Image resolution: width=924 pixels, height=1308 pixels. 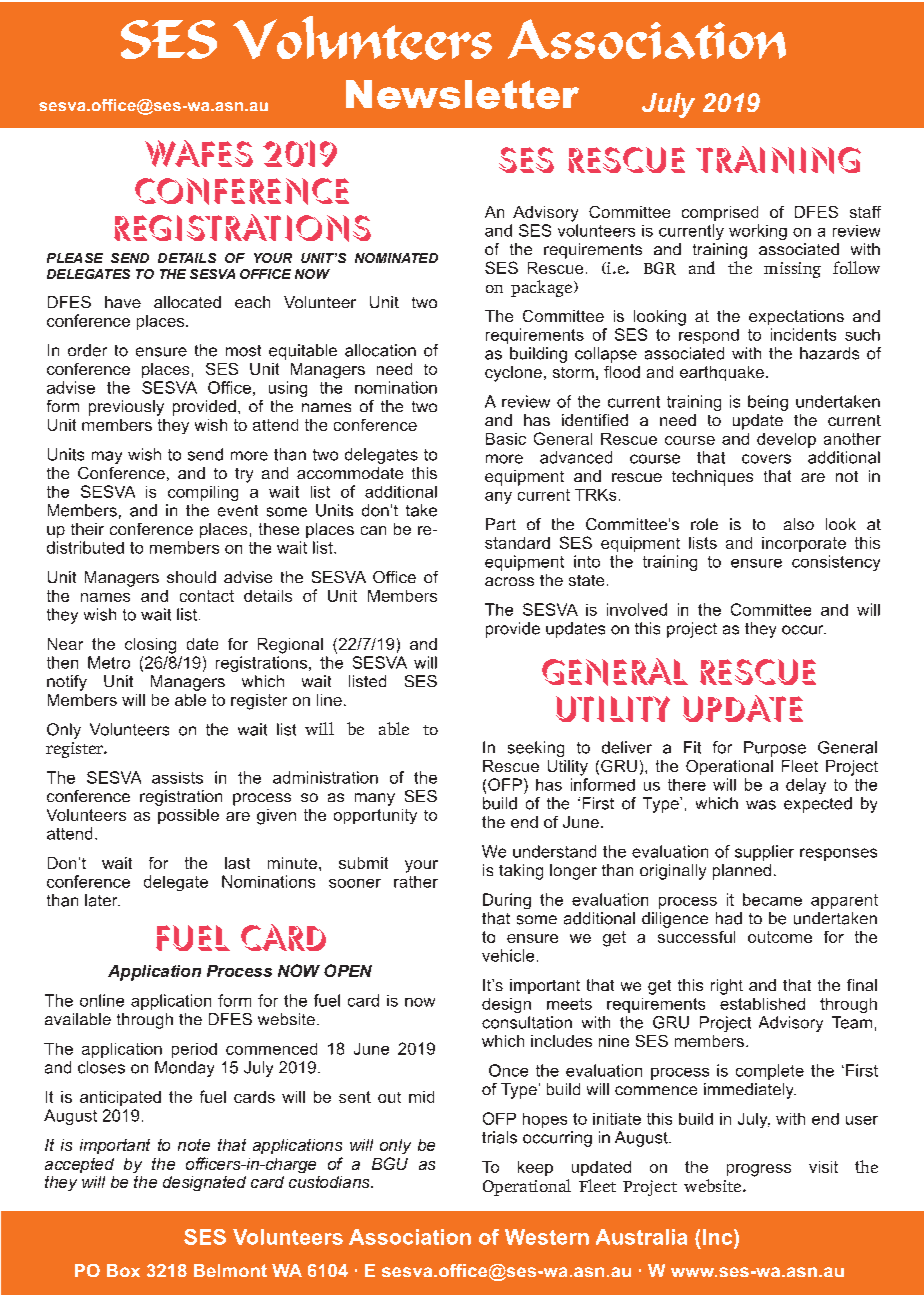 What do you see at coordinates (348, 970) in the document?
I see `OPEN` at bounding box center [348, 970].
